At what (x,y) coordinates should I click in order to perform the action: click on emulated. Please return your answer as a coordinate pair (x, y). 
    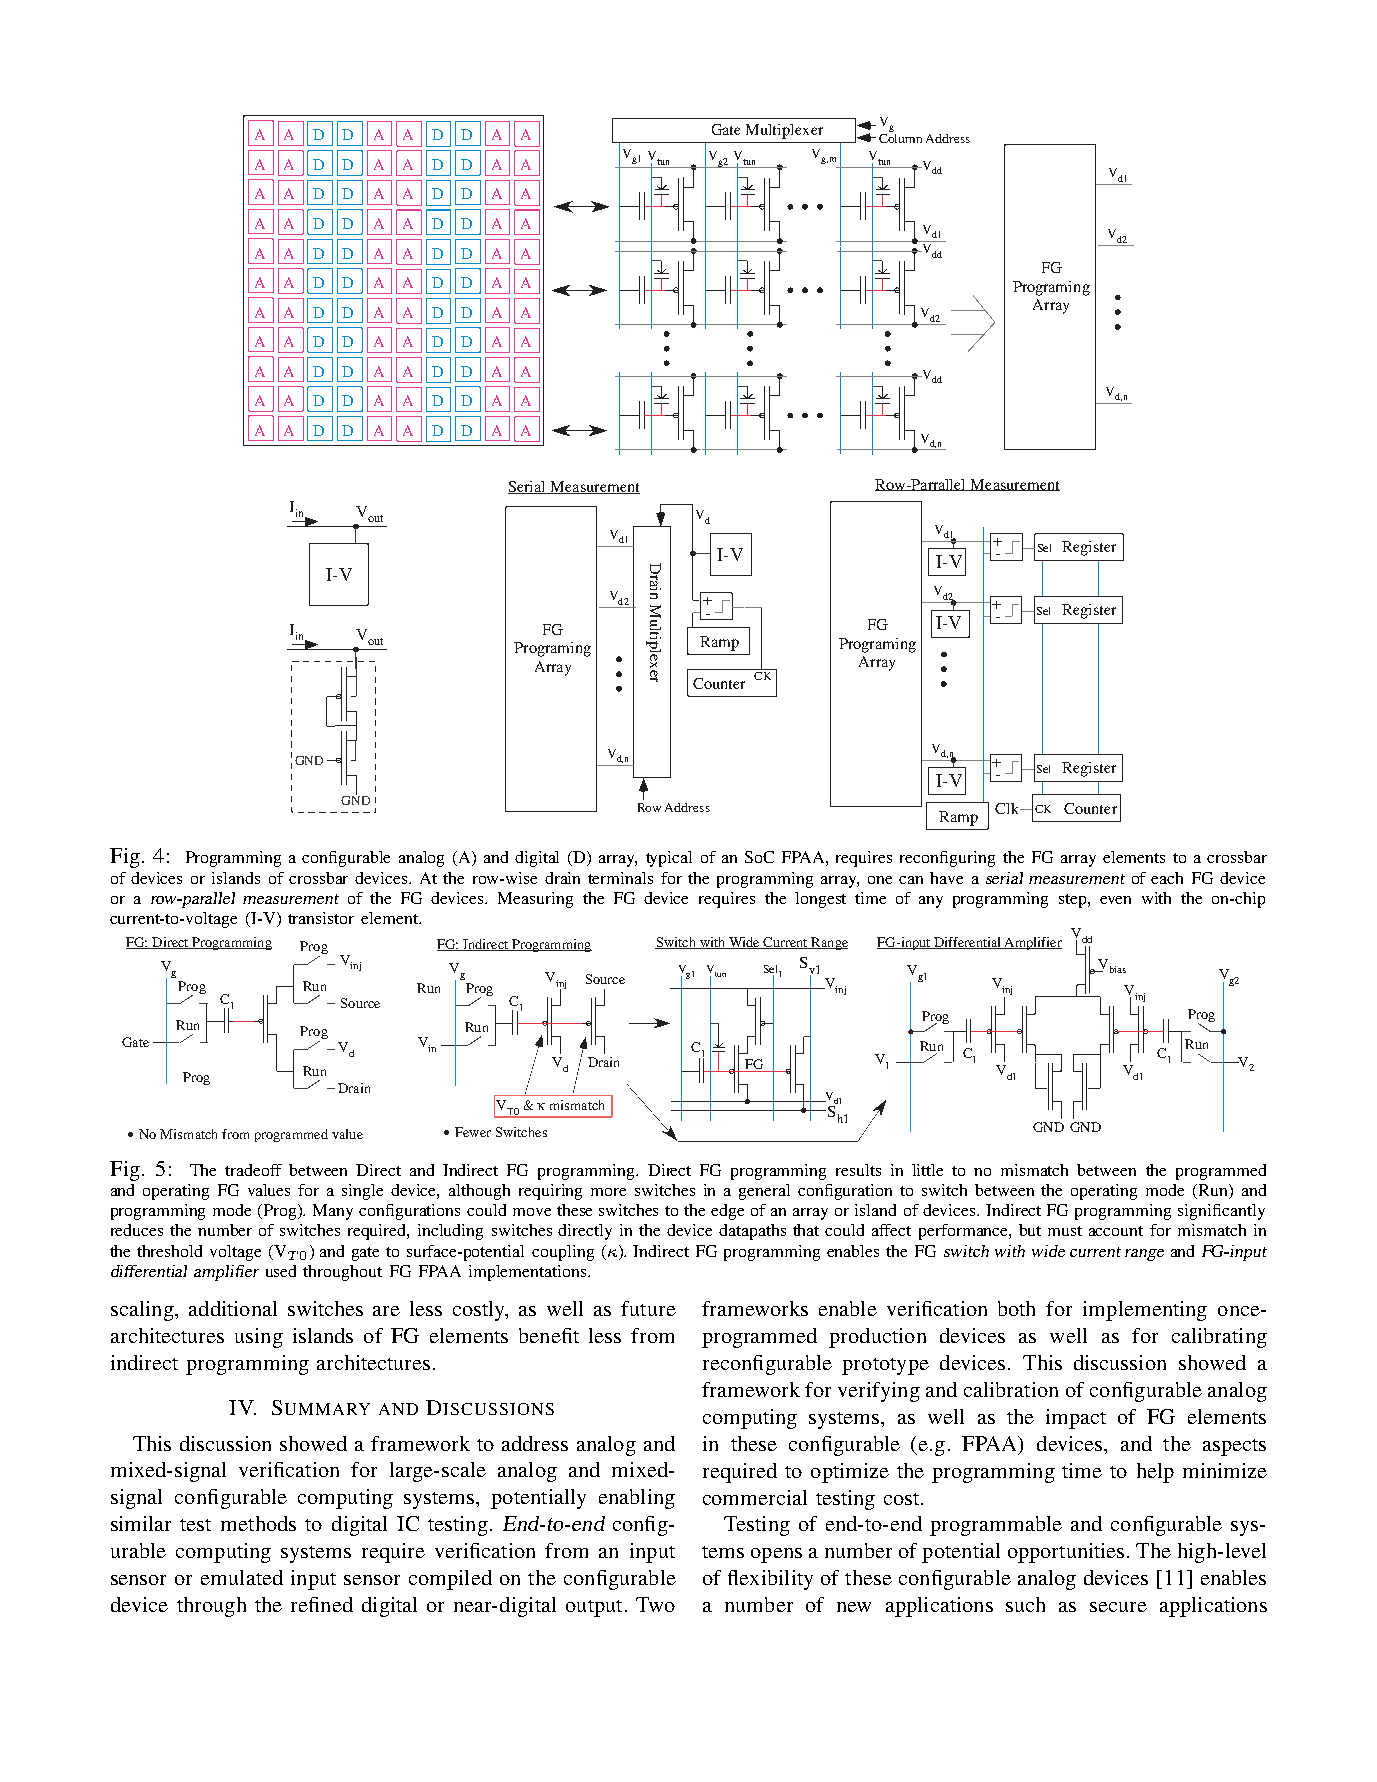
    Looking at the image, I should click on (242, 1577).
